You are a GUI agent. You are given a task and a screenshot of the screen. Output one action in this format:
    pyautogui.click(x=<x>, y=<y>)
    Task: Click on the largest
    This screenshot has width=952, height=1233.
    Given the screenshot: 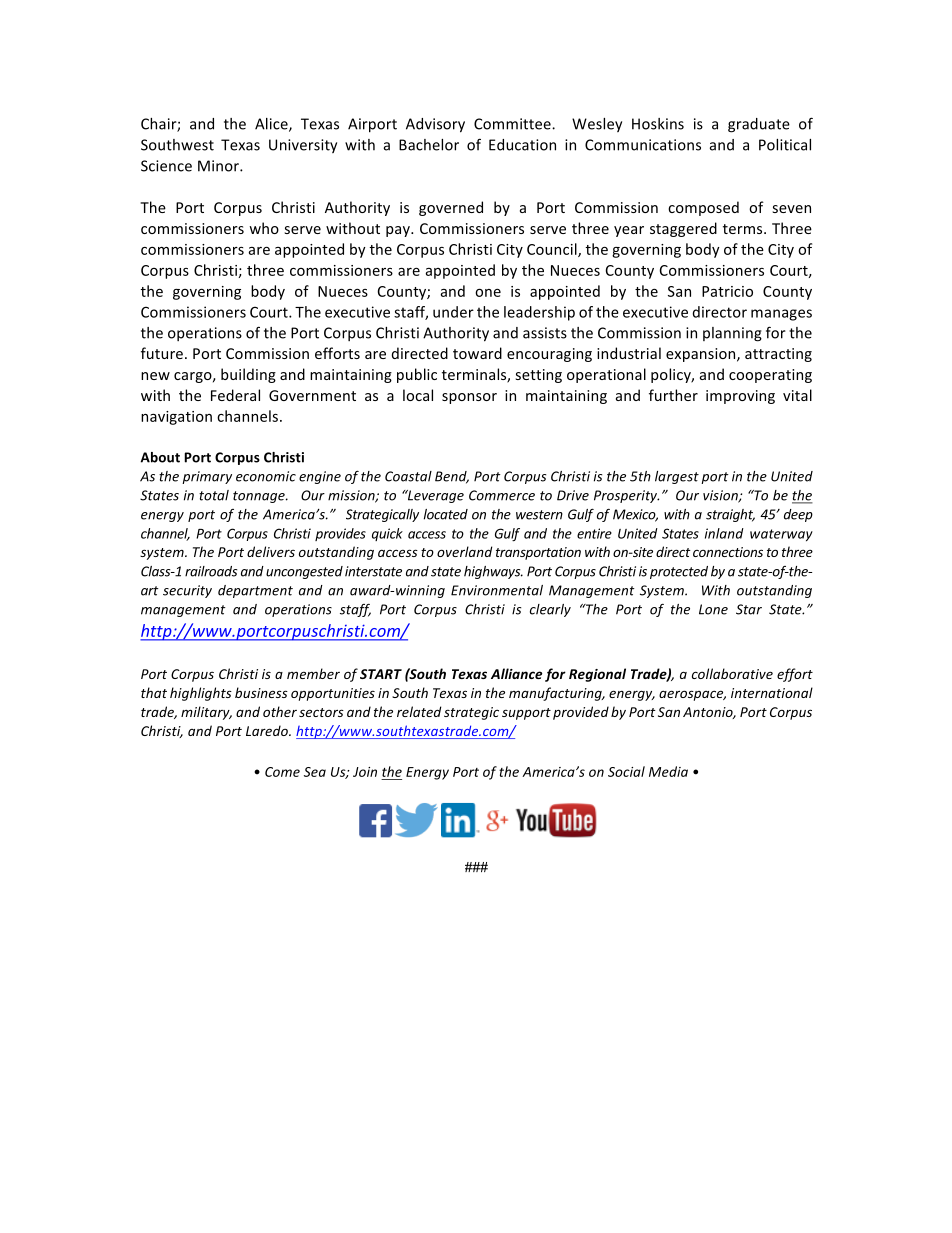 What is the action you would take?
    pyautogui.click(x=677, y=477)
